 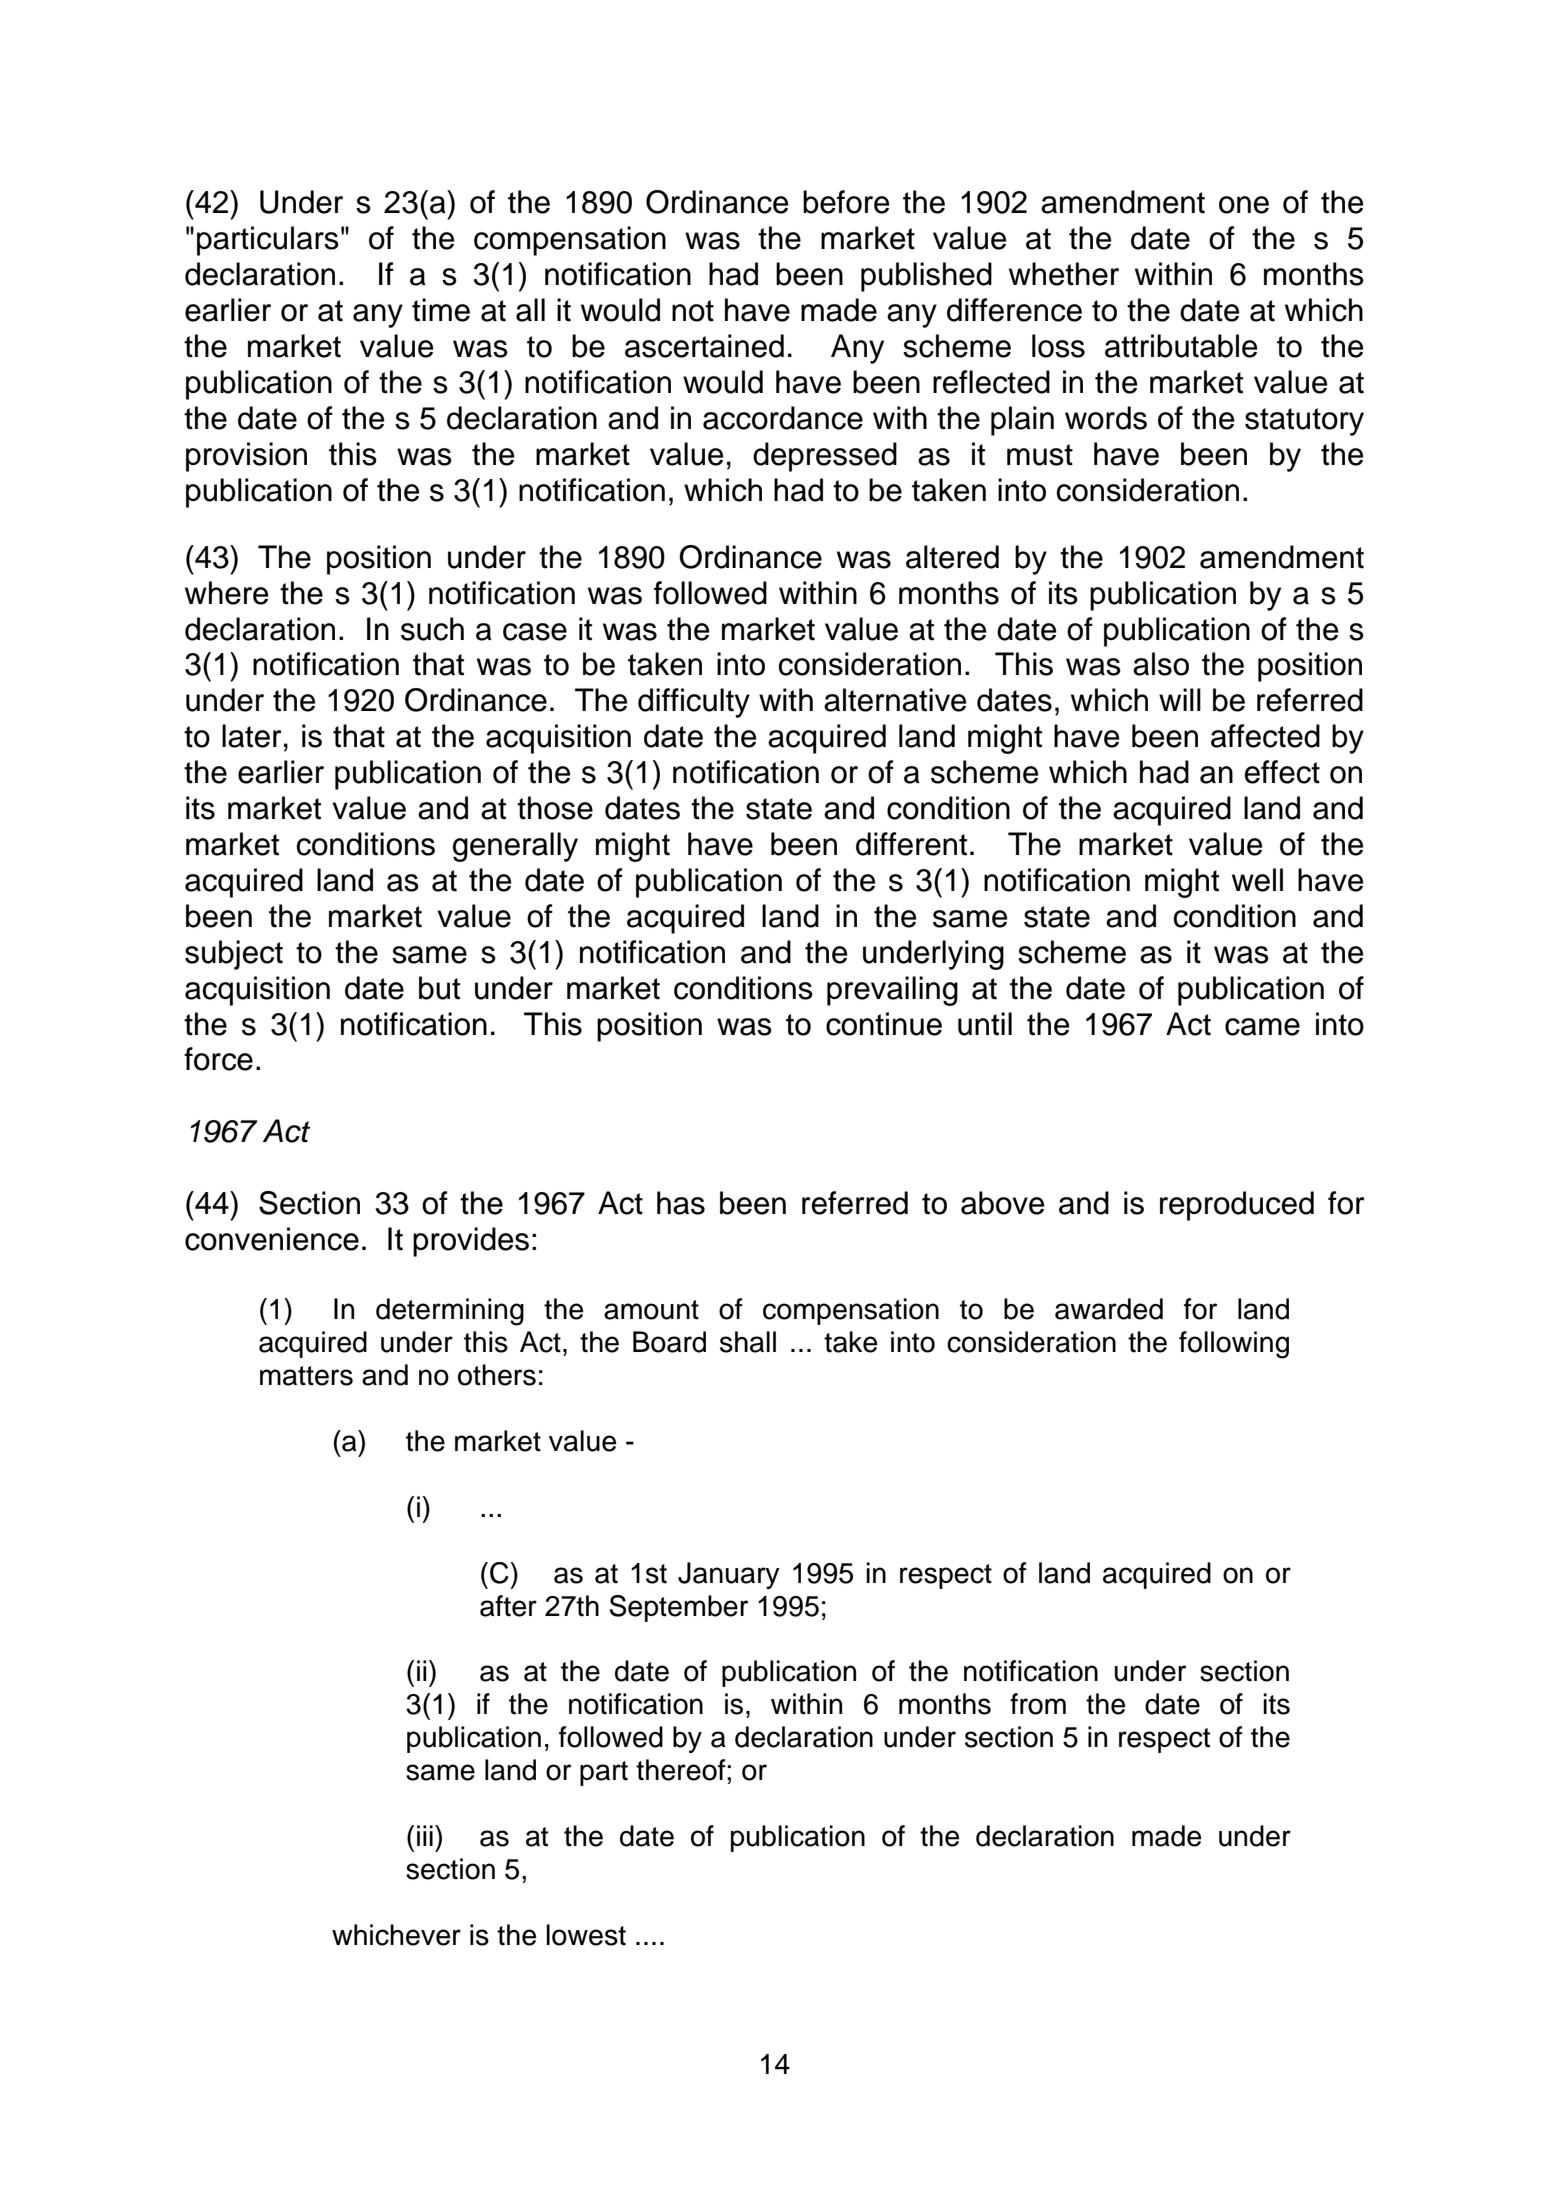 What do you see at coordinates (1234, 1345) in the screenshot?
I see `following` at bounding box center [1234, 1345].
